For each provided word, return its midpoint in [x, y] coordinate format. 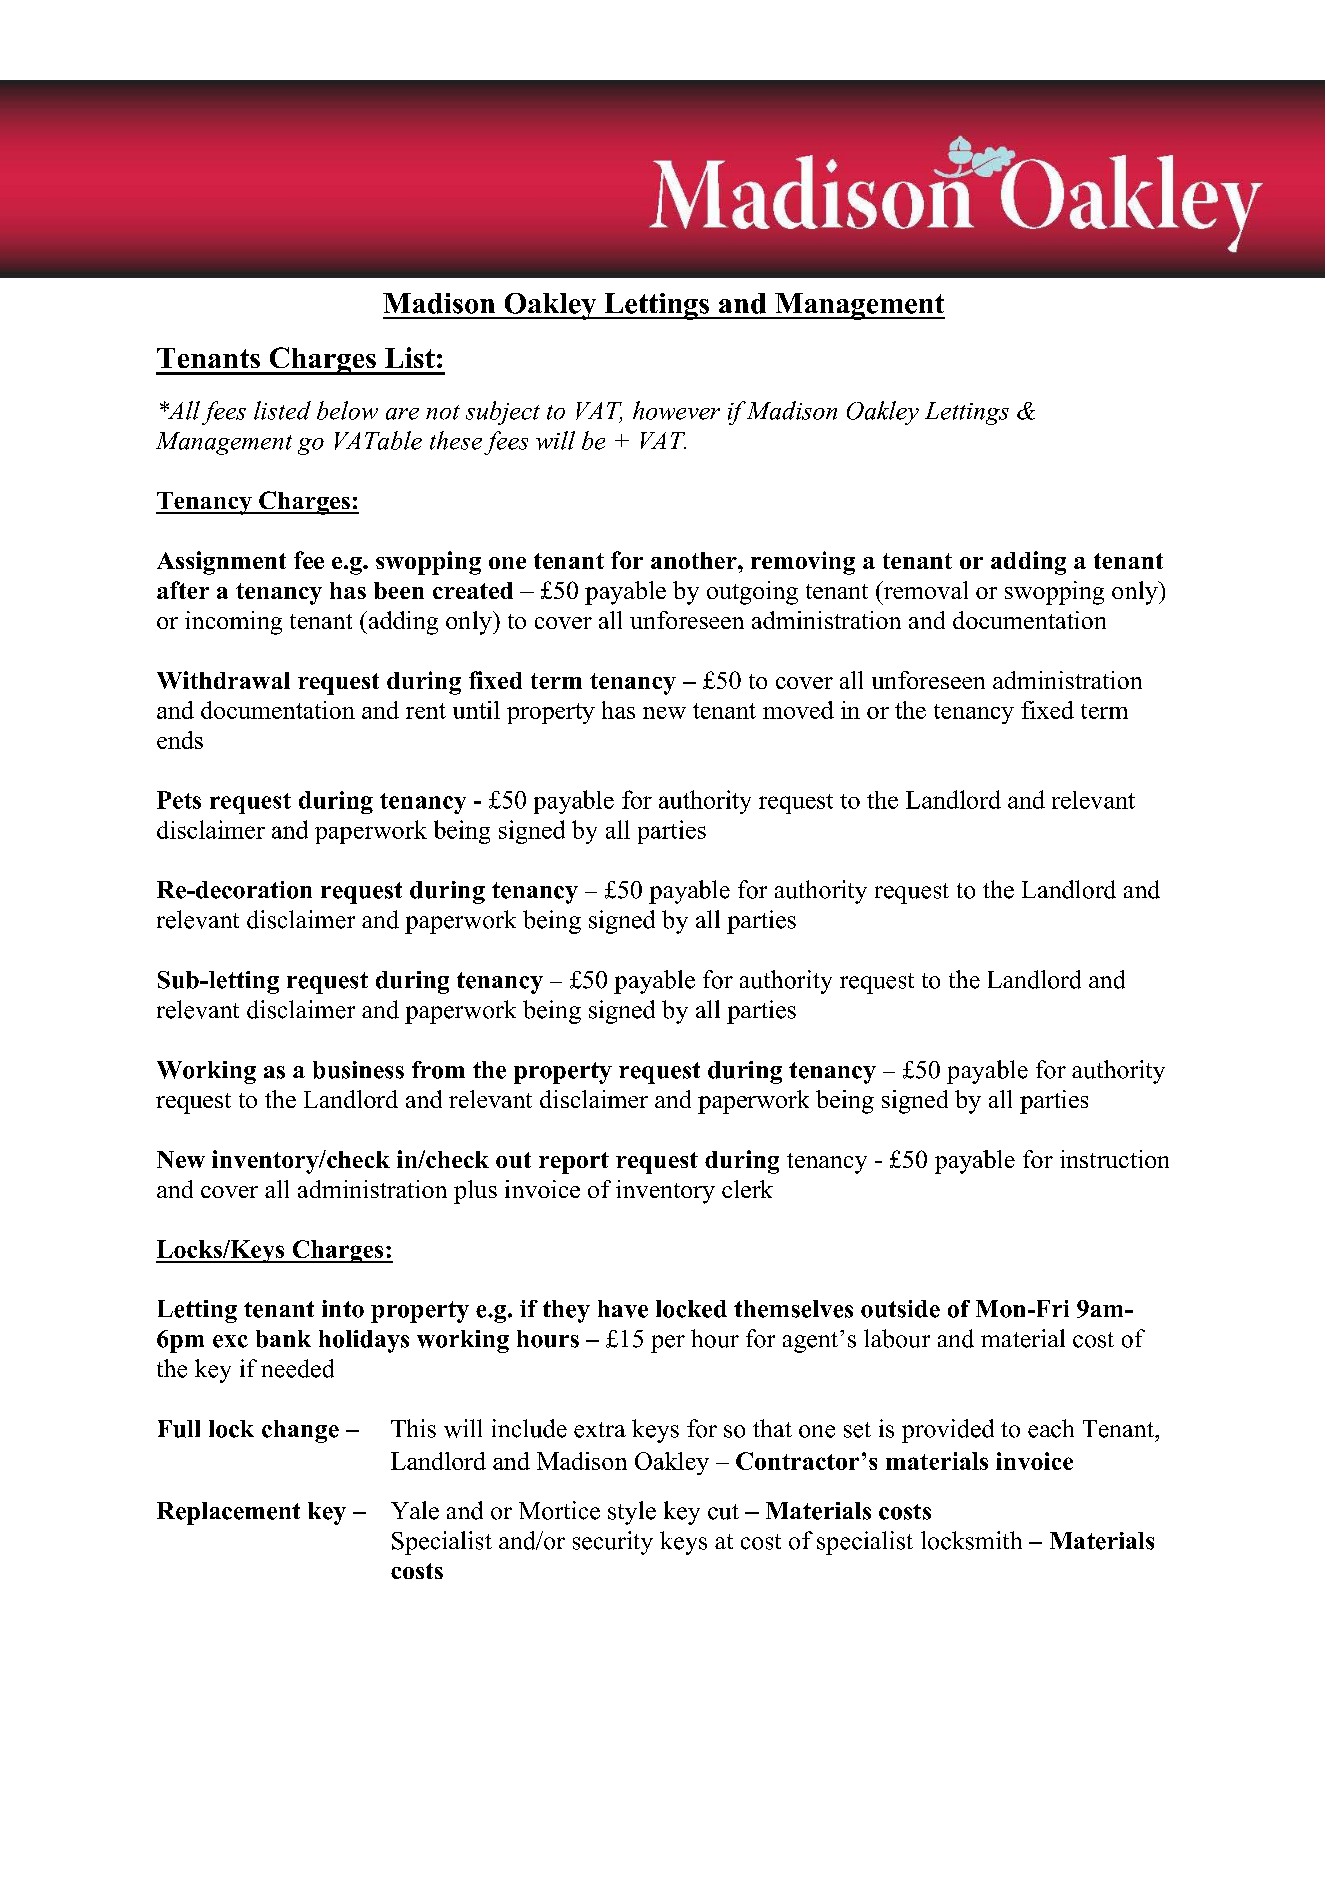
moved [798, 710]
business [358, 1070]
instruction [1114, 1159]
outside [900, 1309]
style [632, 1513]
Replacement [228, 1513]
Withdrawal [223, 680]
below [347, 410]
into [343, 1309]
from [438, 1070]
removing [803, 563]
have [623, 1309]
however [676, 410]
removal [924, 590]
